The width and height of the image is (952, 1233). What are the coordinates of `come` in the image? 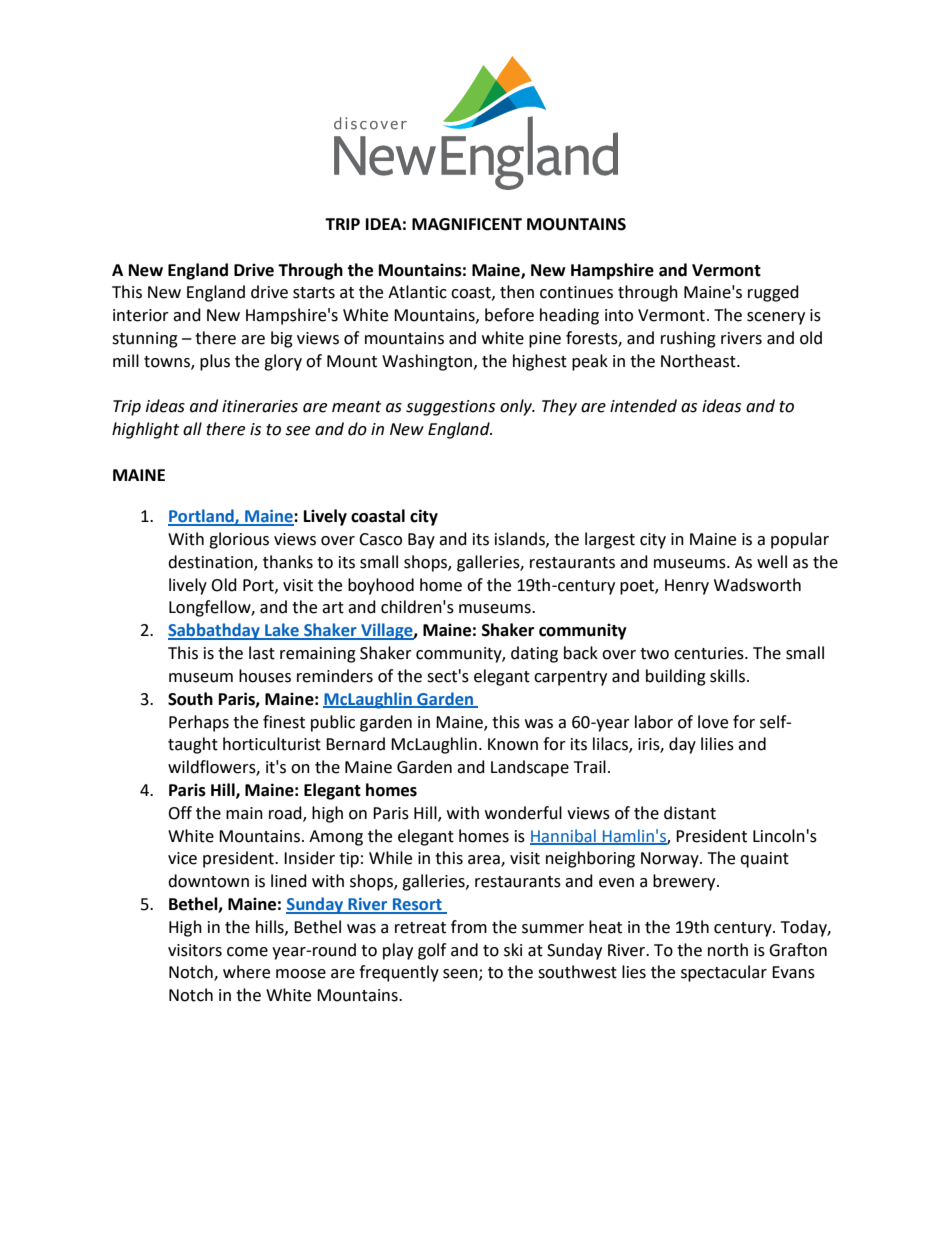 It's located at (247, 952).
